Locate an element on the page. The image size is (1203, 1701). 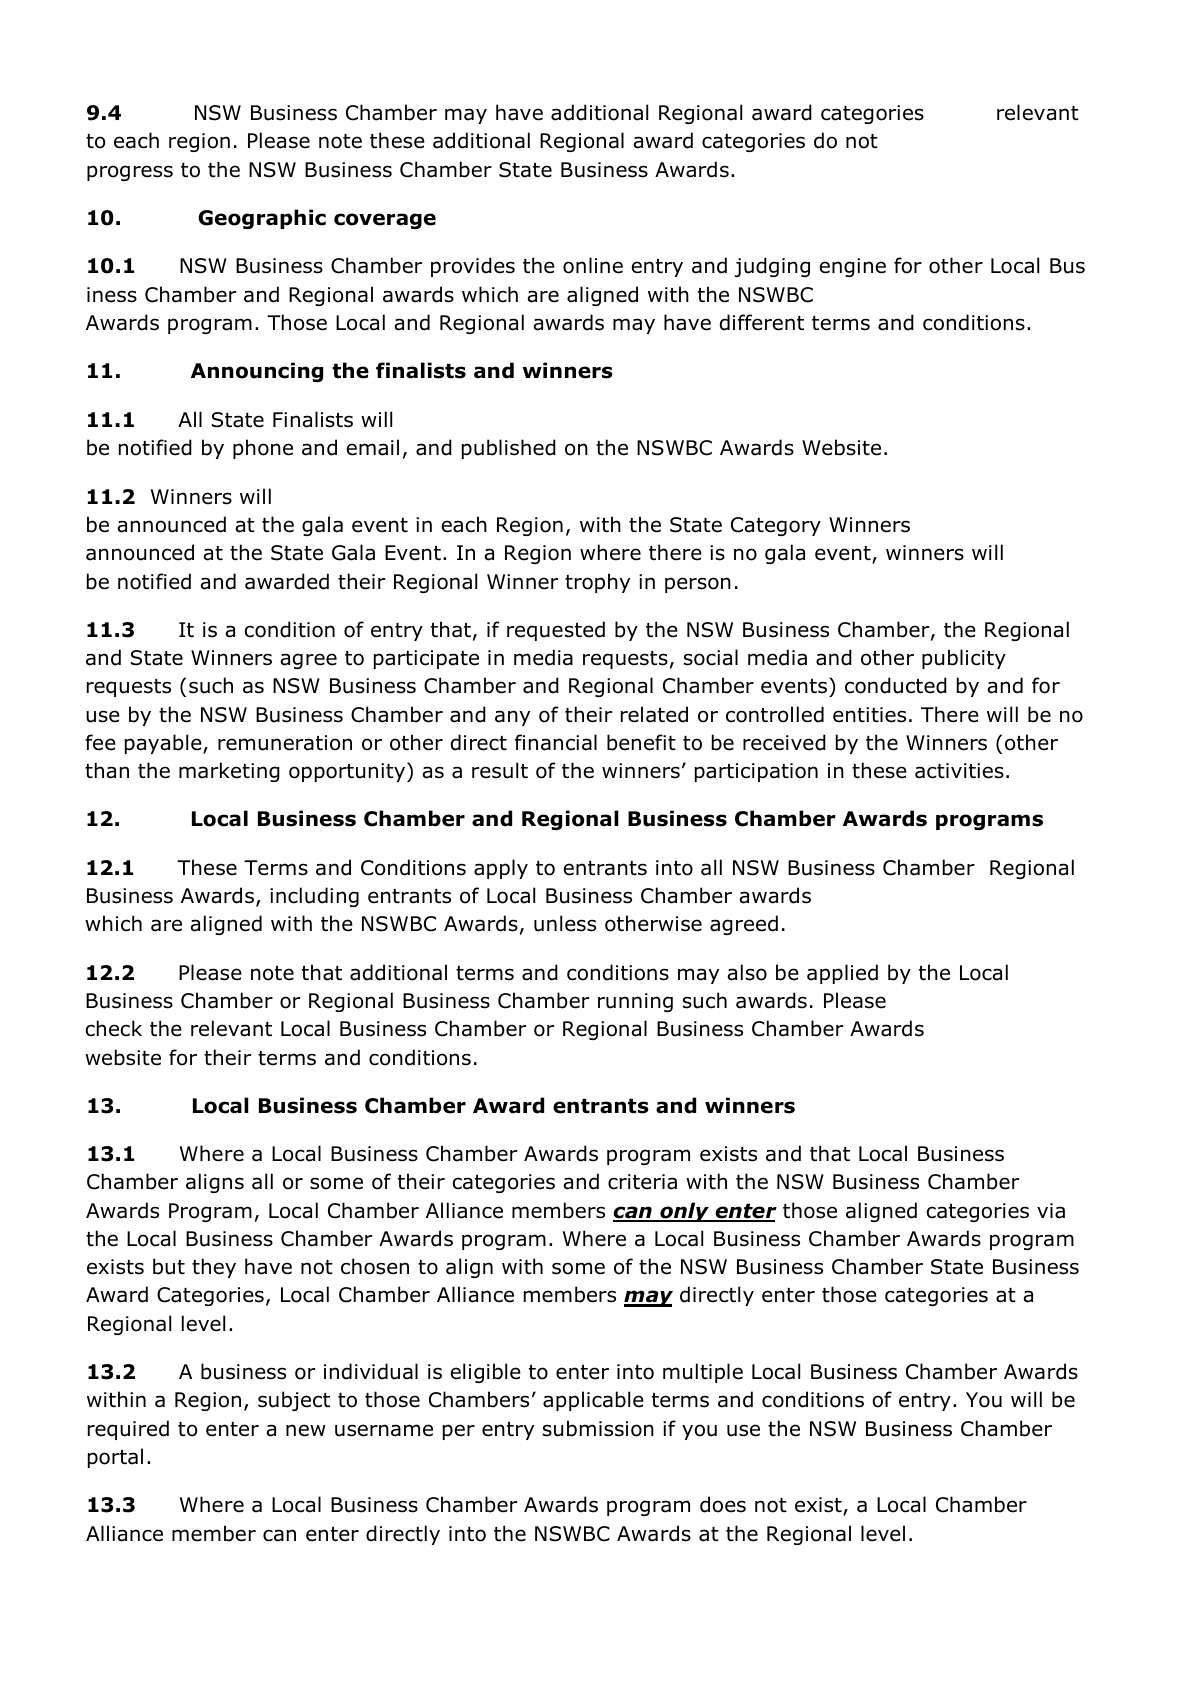
engine is located at coordinates (852, 267).
